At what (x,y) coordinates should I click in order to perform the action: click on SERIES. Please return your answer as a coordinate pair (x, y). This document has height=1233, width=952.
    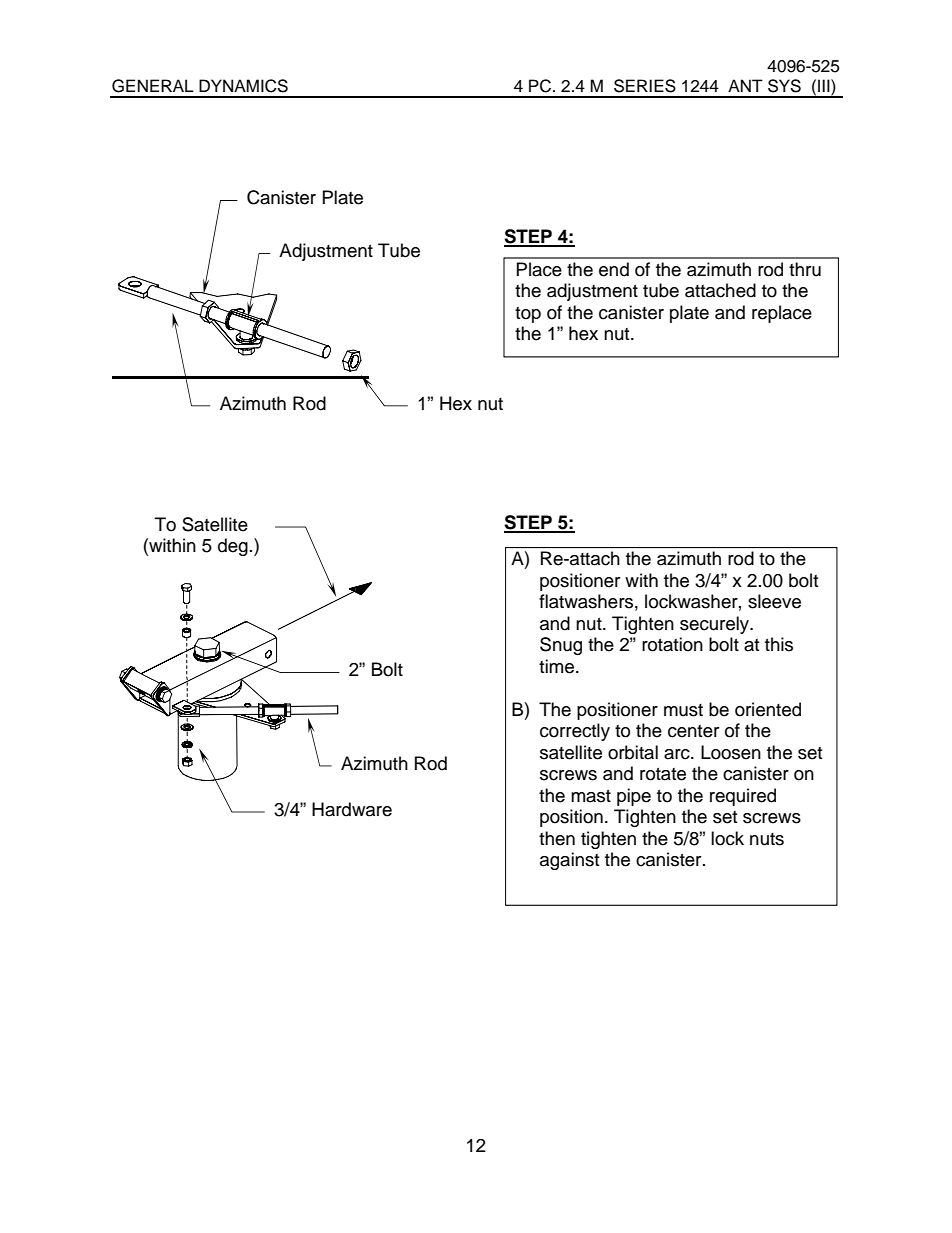
    Looking at the image, I should click on (645, 86).
